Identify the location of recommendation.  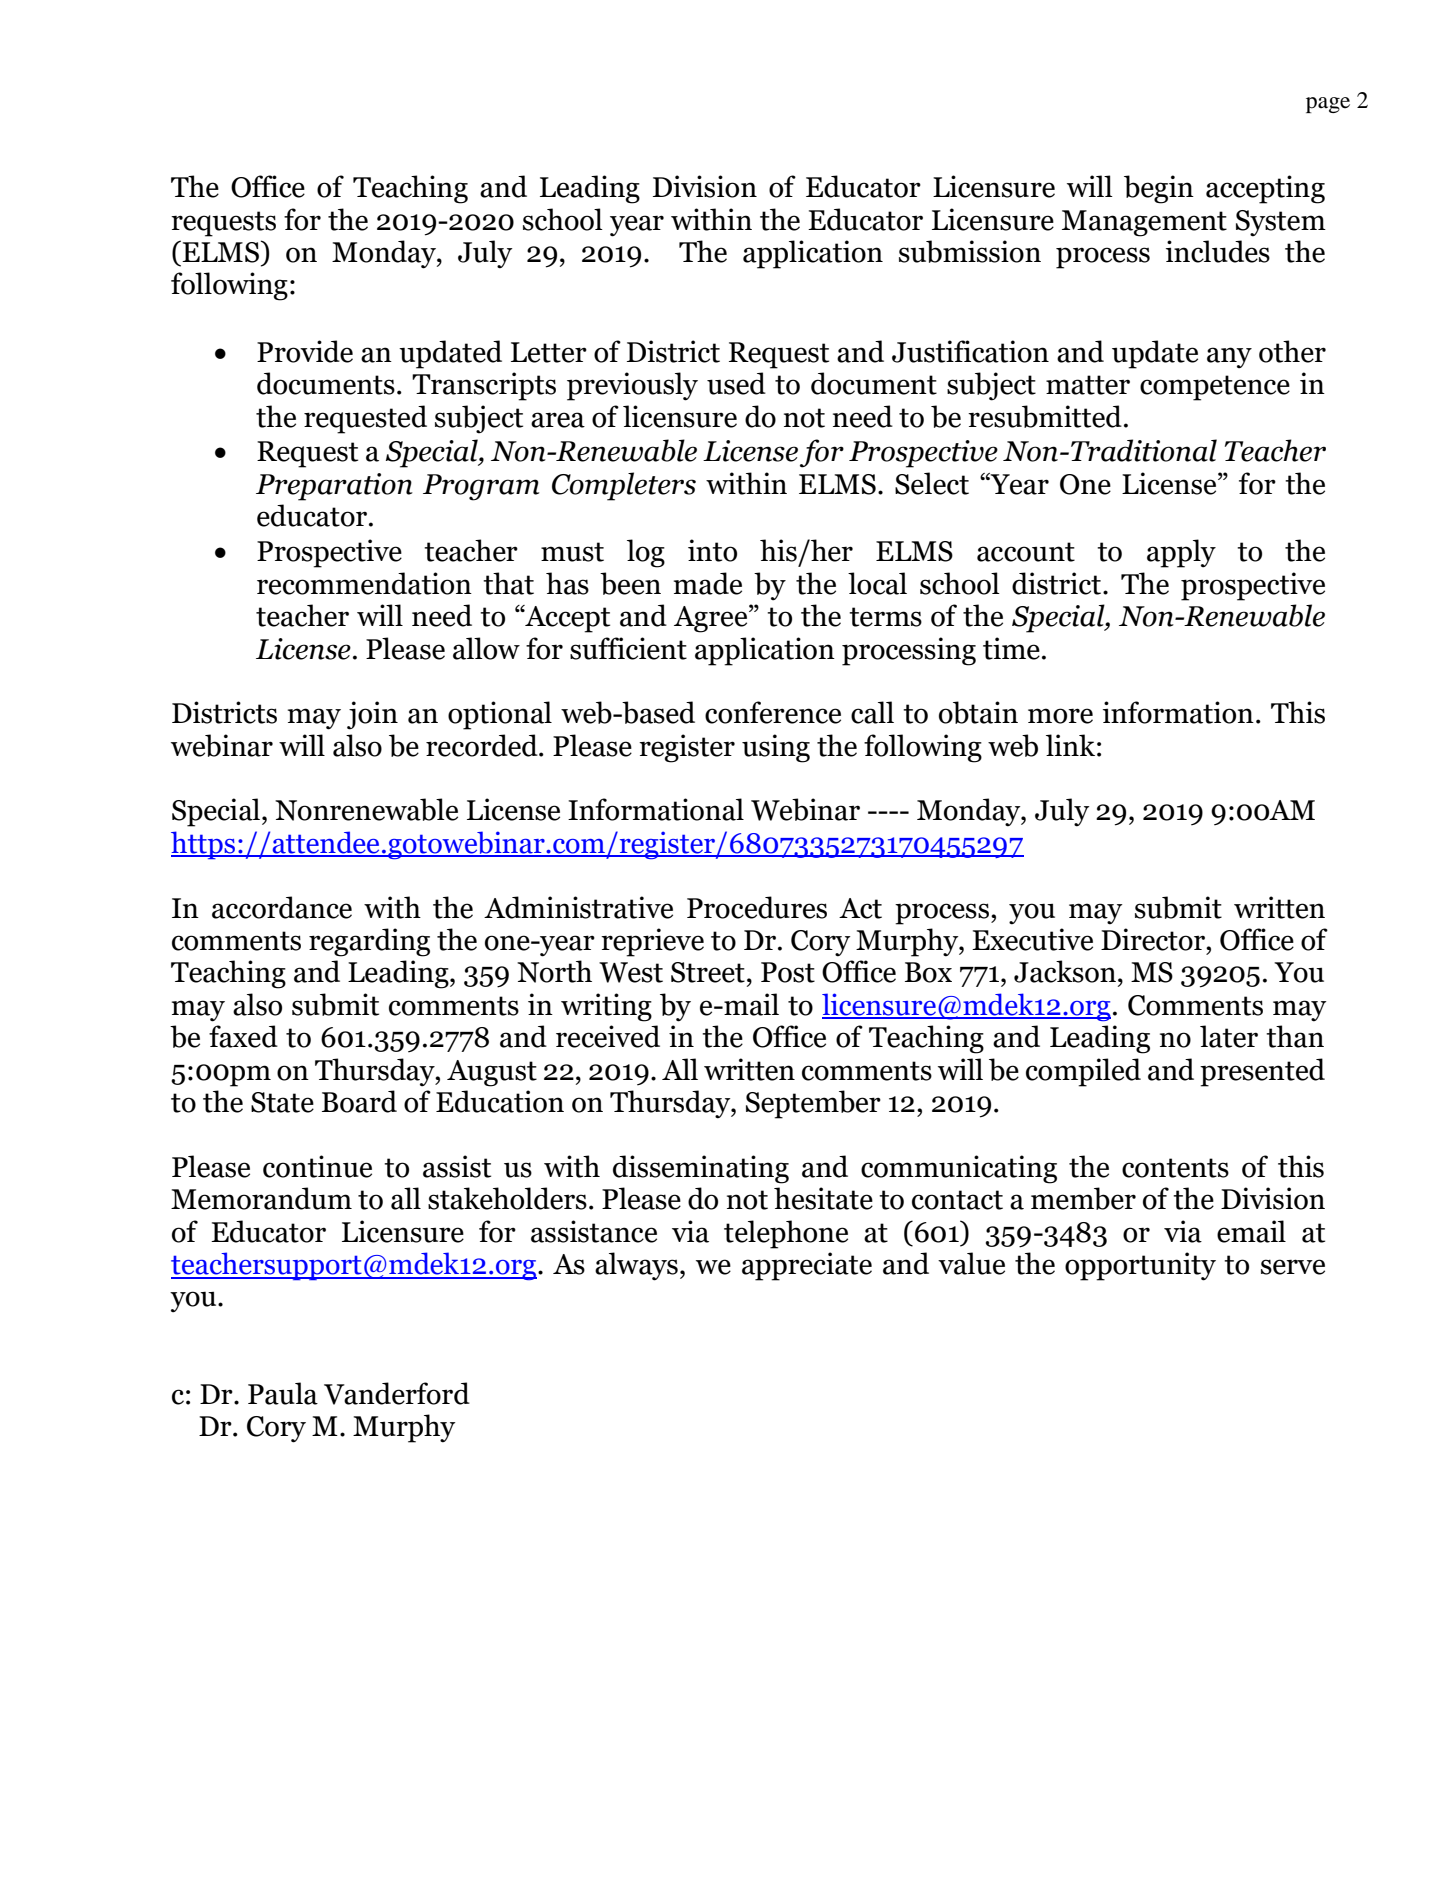
(364, 583).
